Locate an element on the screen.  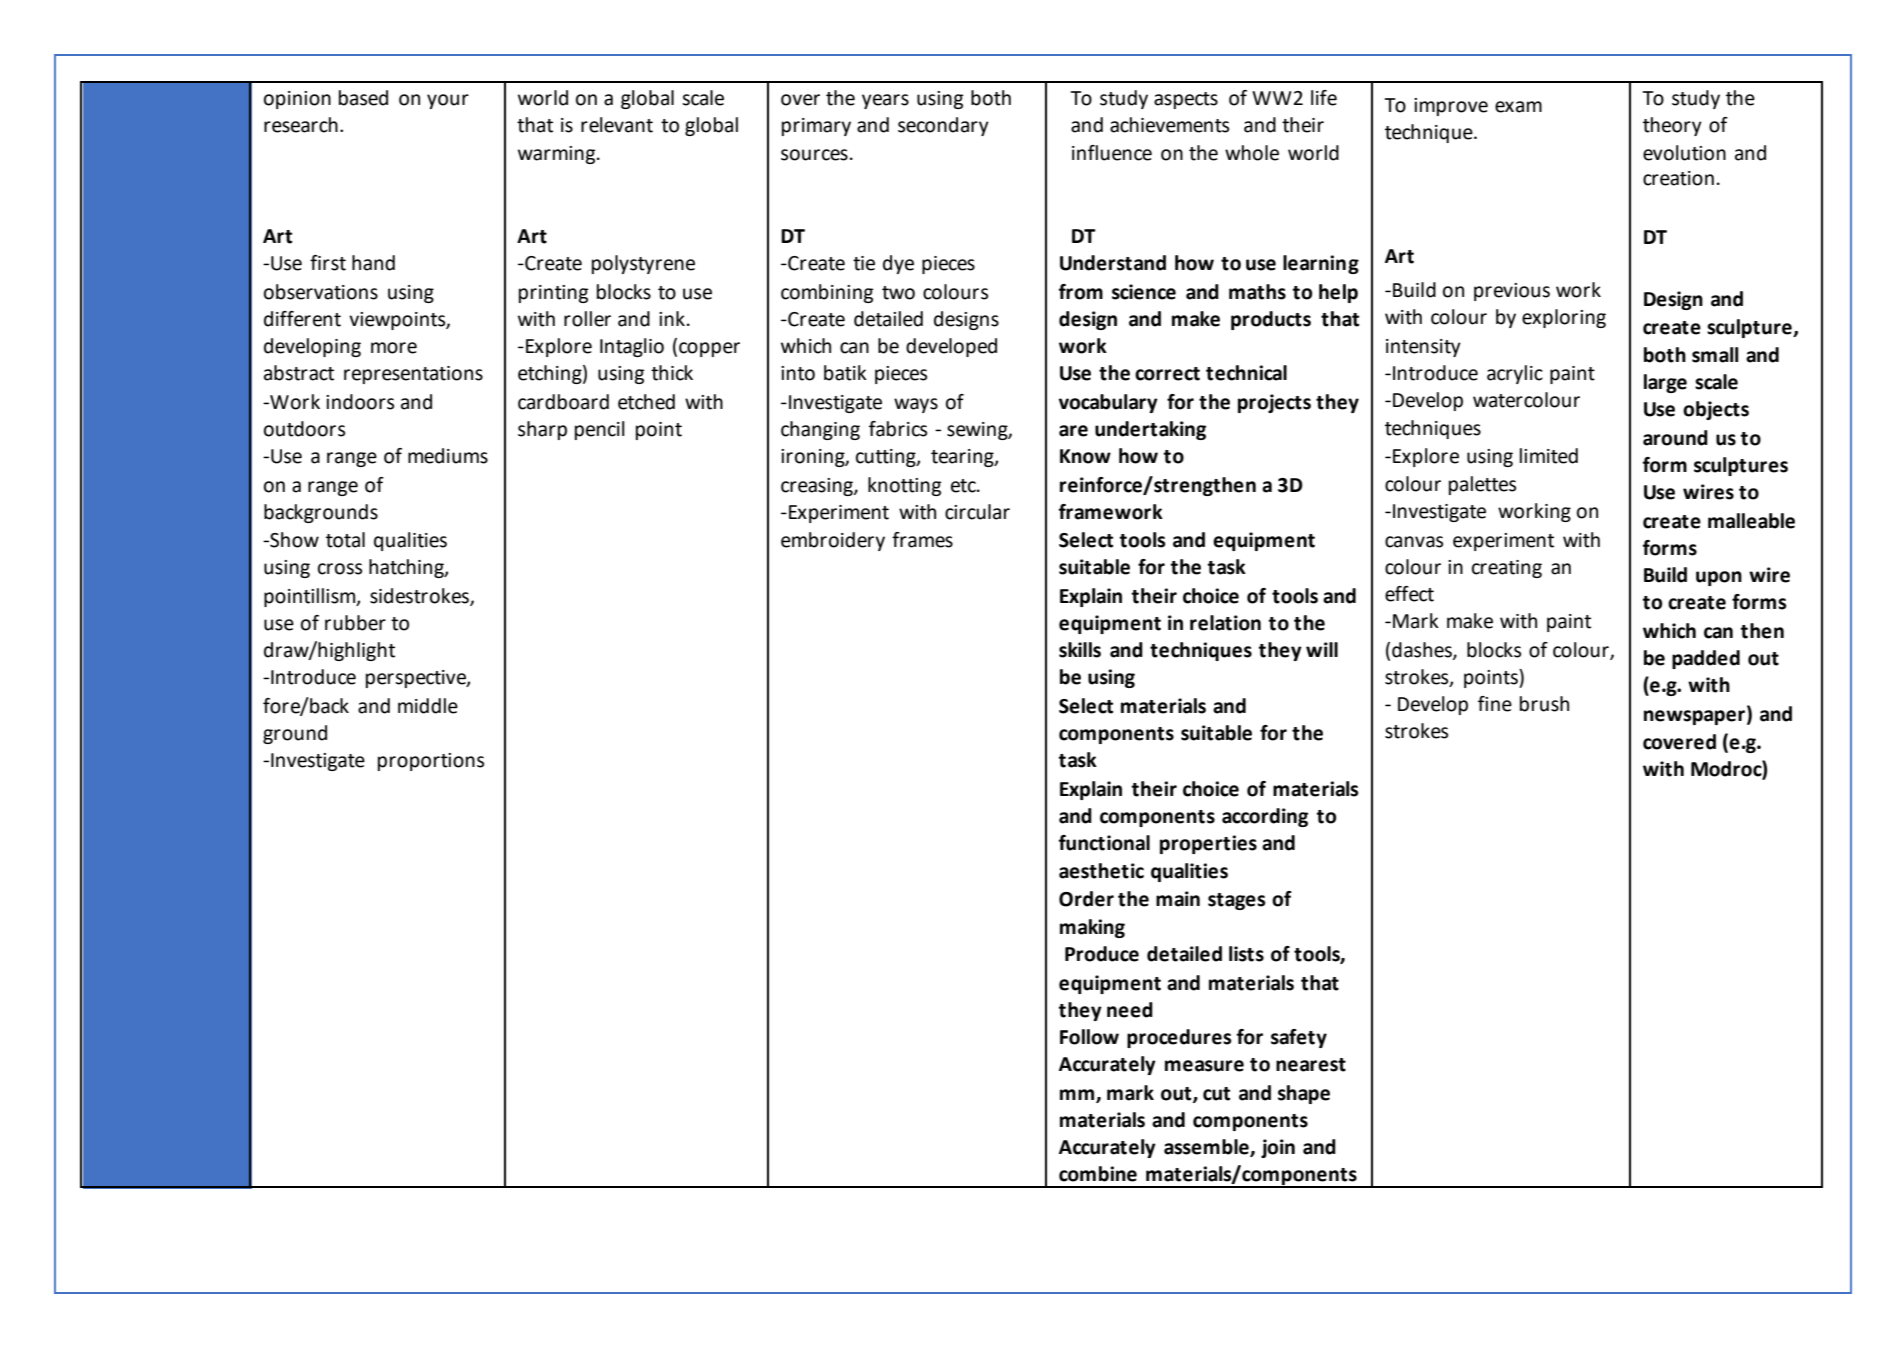
mediums is located at coordinates (448, 456).
